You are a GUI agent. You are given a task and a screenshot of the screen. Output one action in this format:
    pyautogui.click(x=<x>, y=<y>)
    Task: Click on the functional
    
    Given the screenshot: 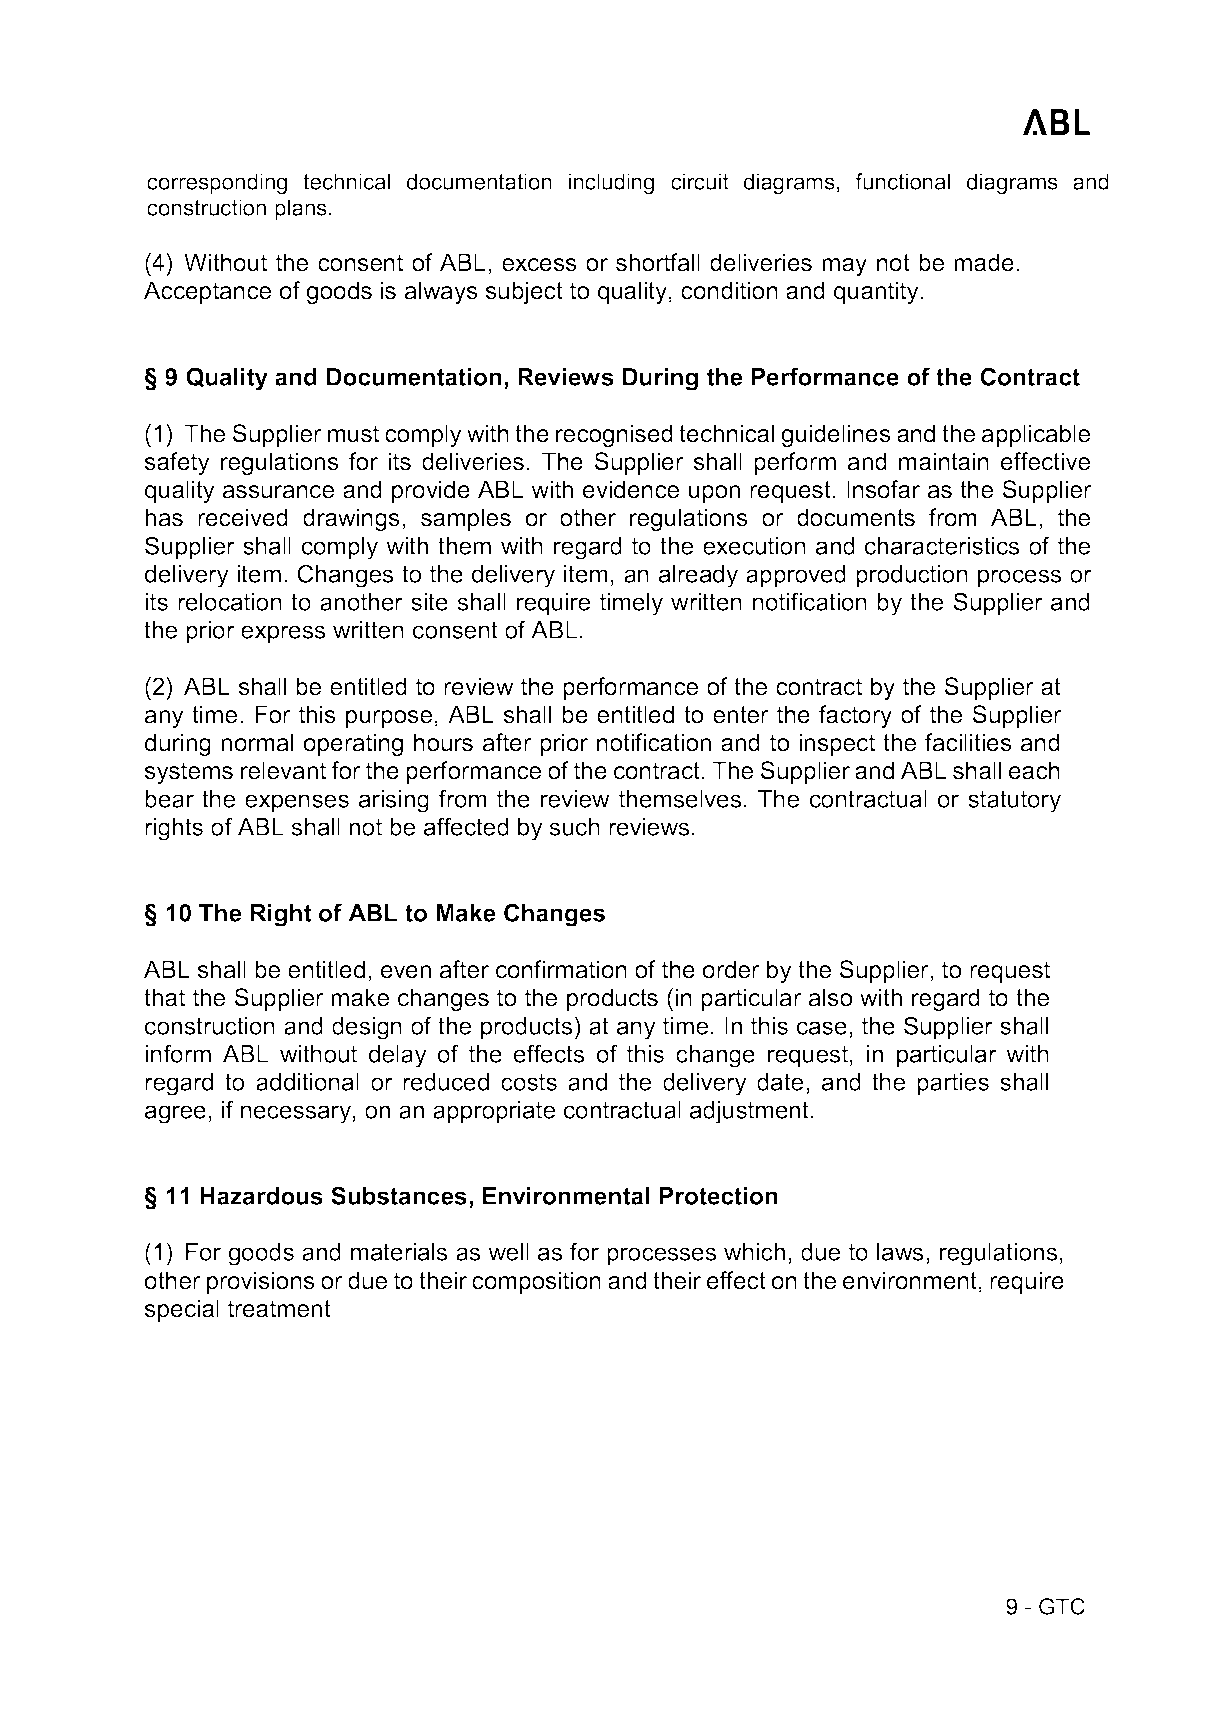 What is the action you would take?
    pyautogui.click(x=902, y=181)
